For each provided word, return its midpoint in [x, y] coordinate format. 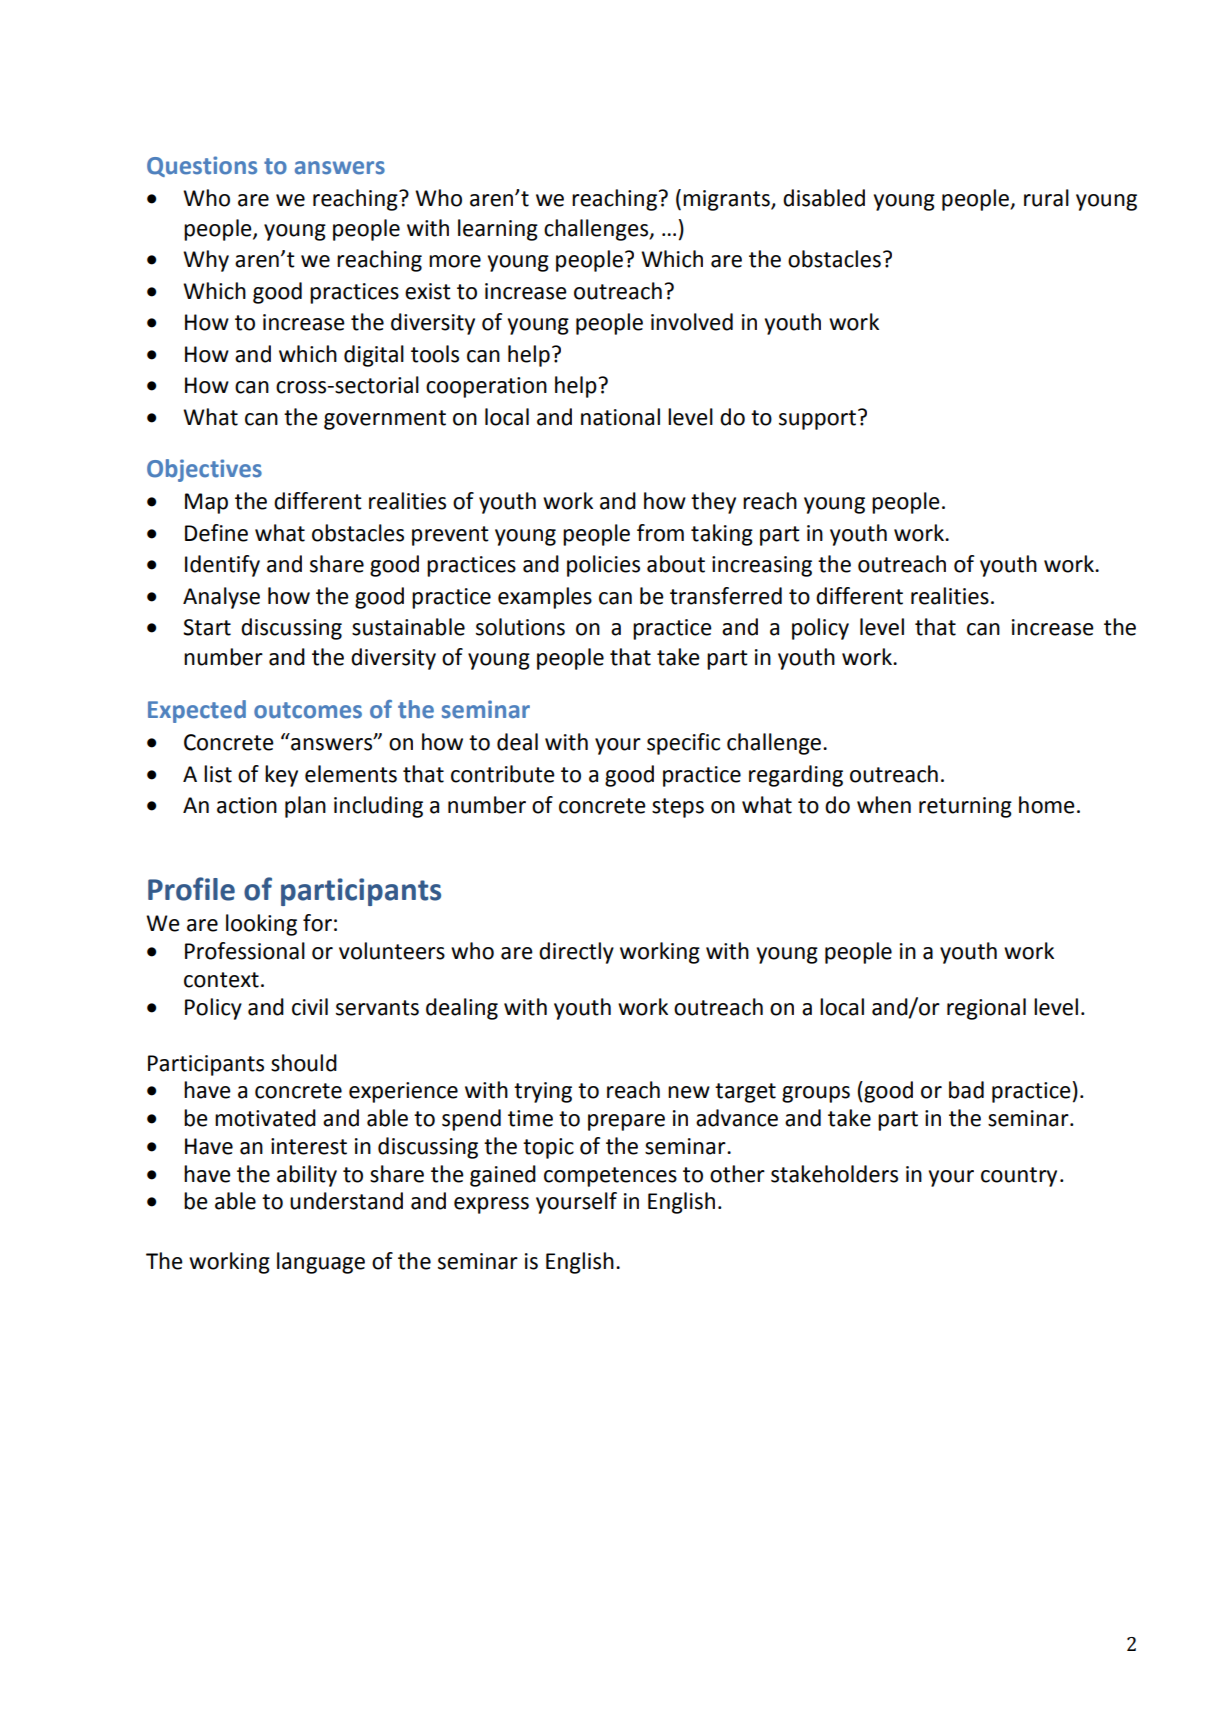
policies [603, 566]
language [321, 1263]
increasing [762, 566]
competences [610, 1177]
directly [576, 953]
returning [965, 807]
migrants [727, 200]
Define [216, 533]
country [1019, 1177]
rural [1046, 198]
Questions [202, 166]
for [317, 923]
